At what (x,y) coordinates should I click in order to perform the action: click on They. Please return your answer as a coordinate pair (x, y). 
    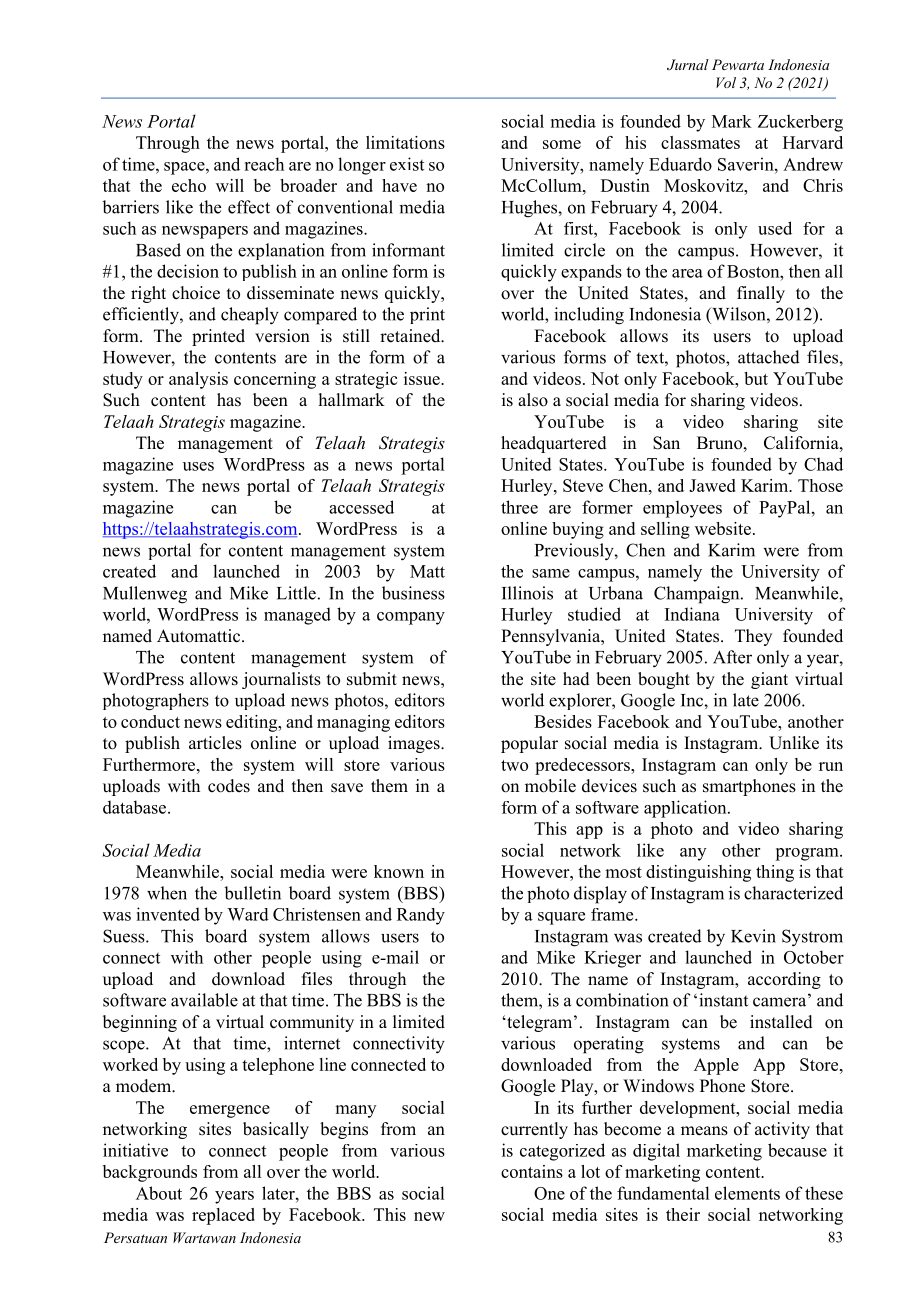
    Looking at the image, I should click on (753, 637).
